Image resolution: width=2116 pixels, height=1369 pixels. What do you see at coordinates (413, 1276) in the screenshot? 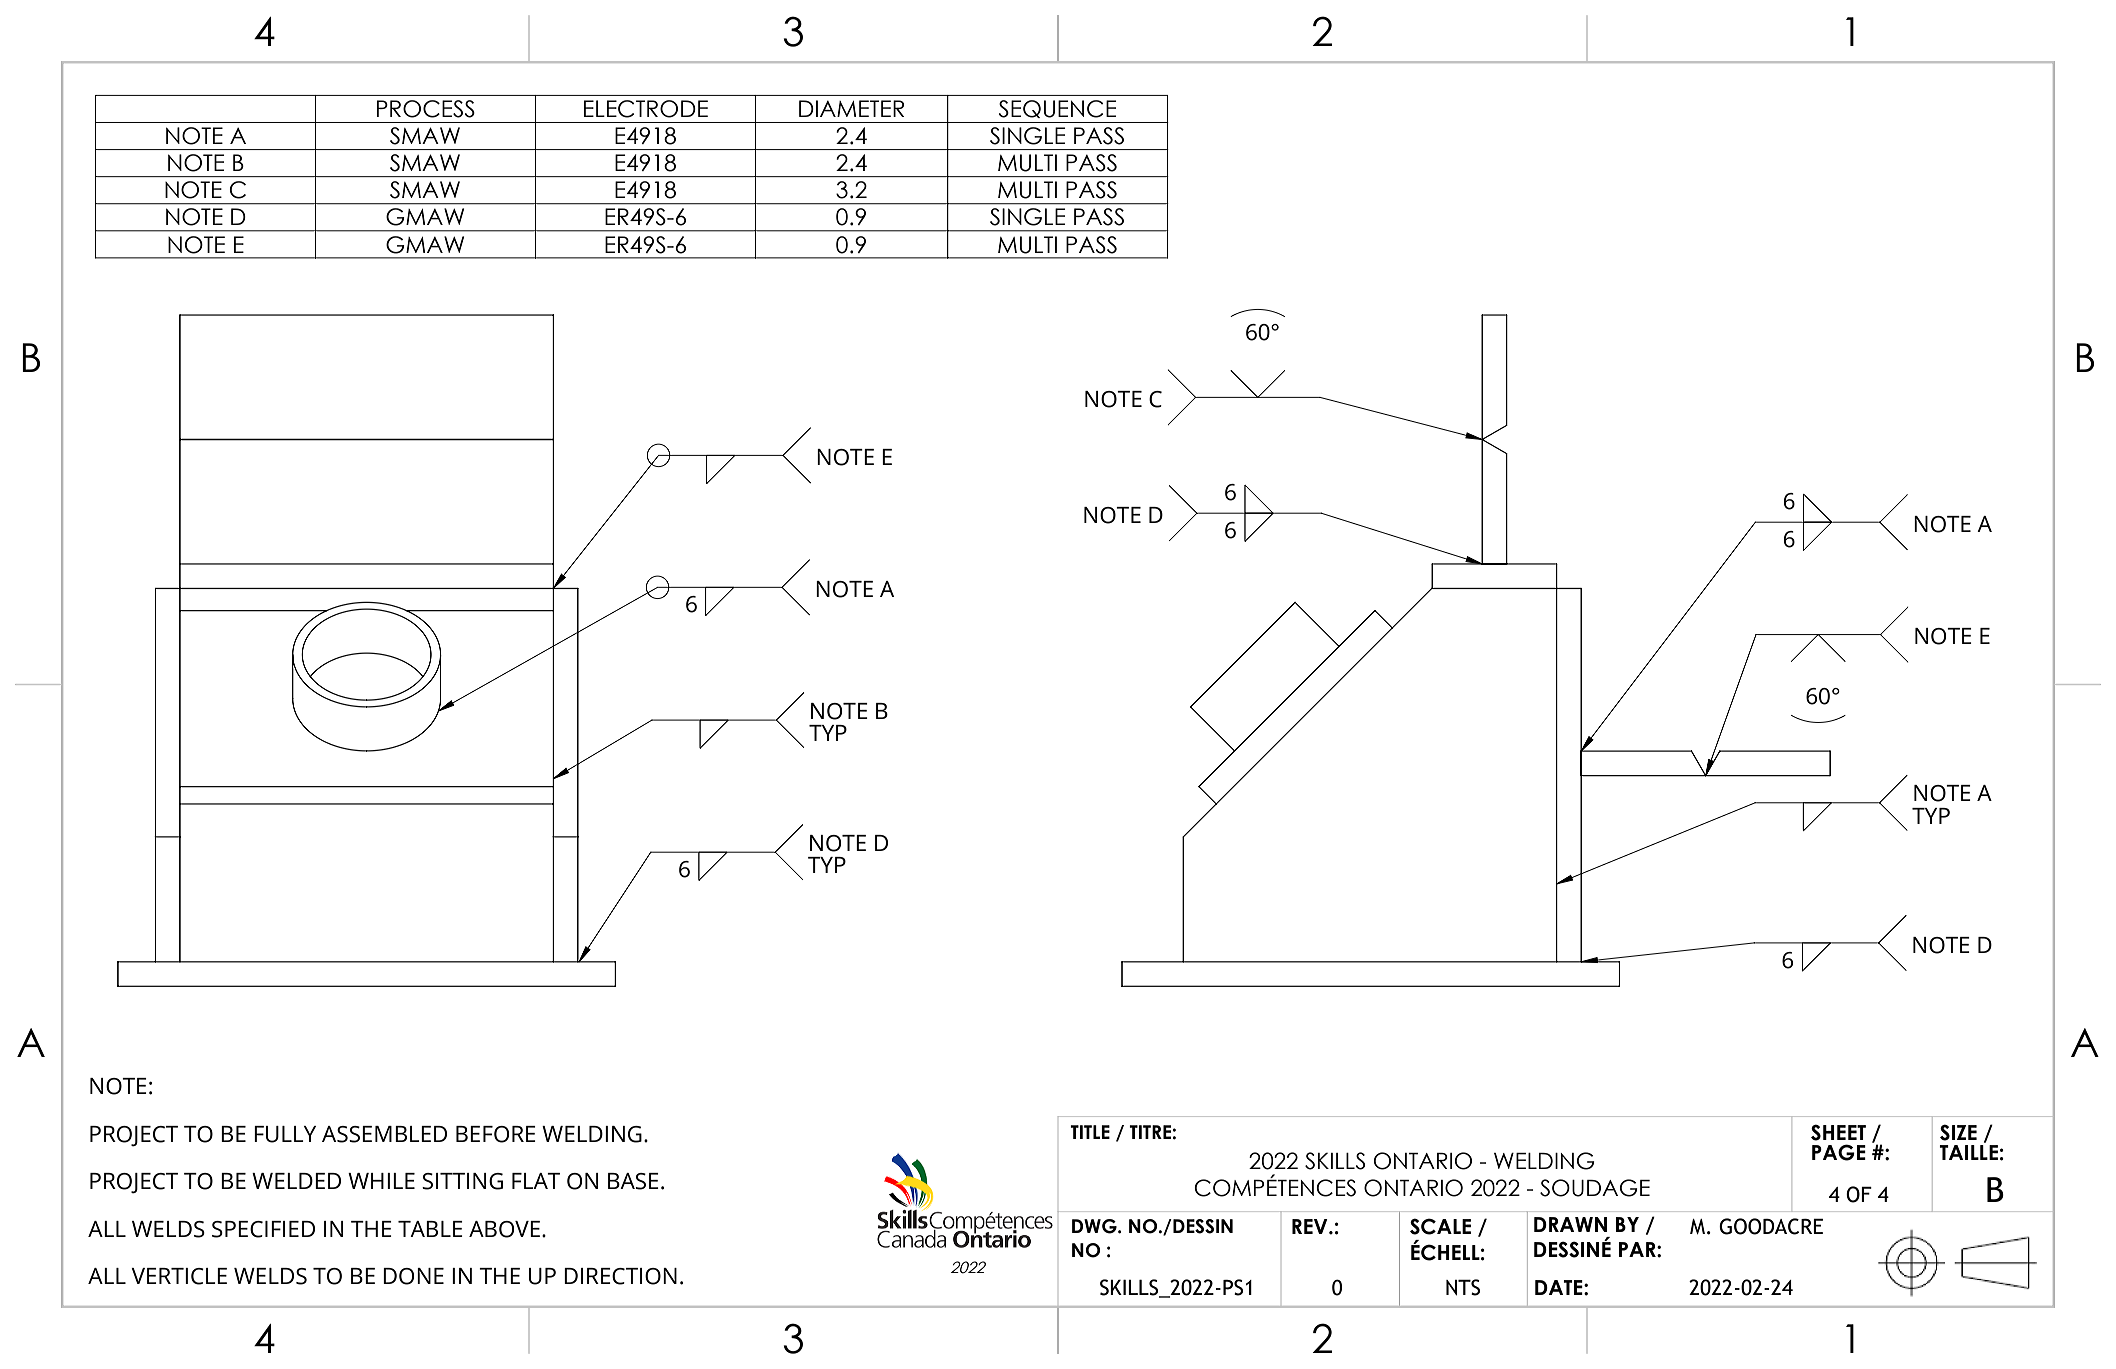
I see `DONE` at bounding box center [413, 1276].
